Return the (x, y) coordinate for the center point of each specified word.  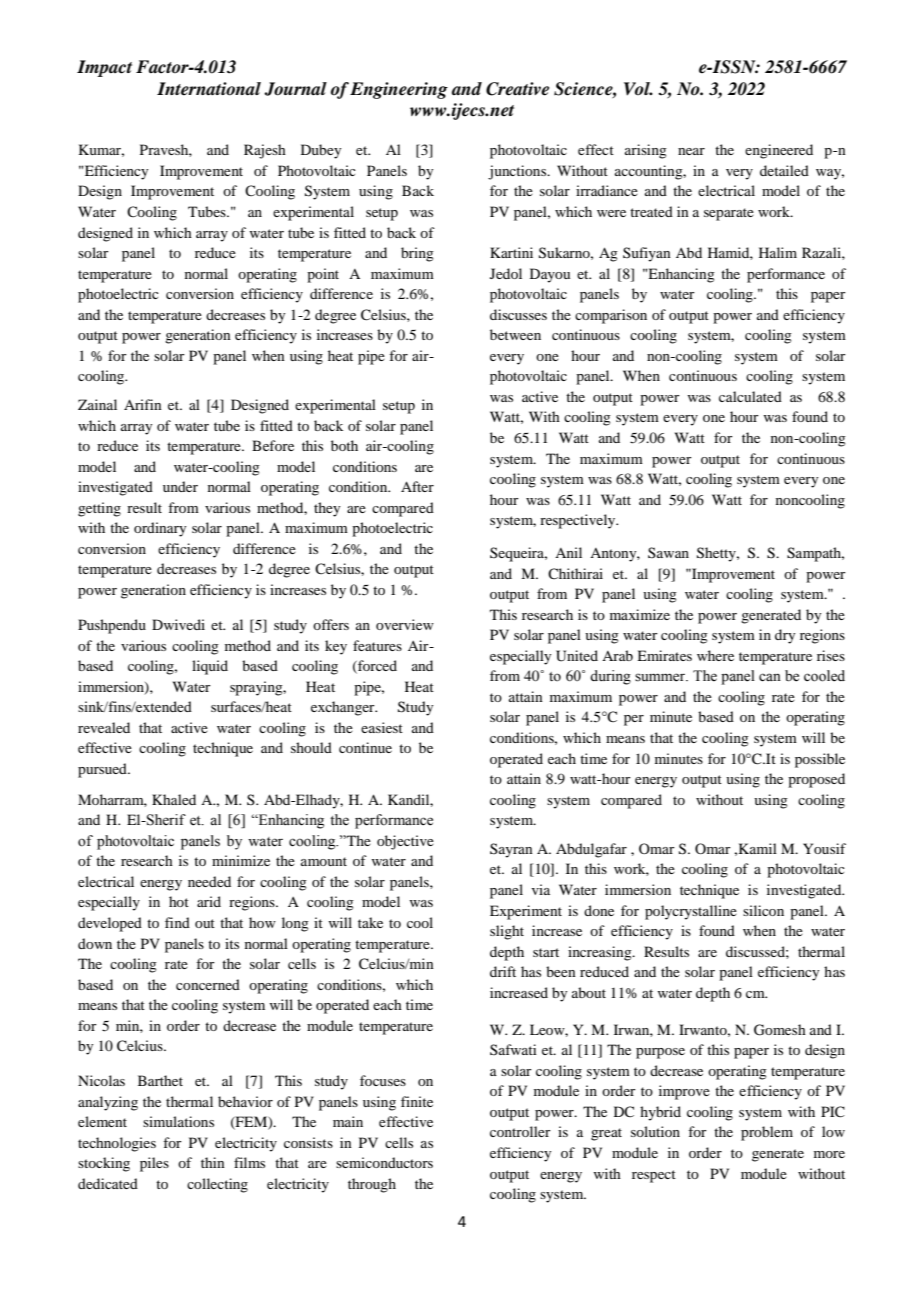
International (209, 89)
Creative (517, 89)
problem (767, 1133)
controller (520, 1131)
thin (213, 1162)
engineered (779, 151)
